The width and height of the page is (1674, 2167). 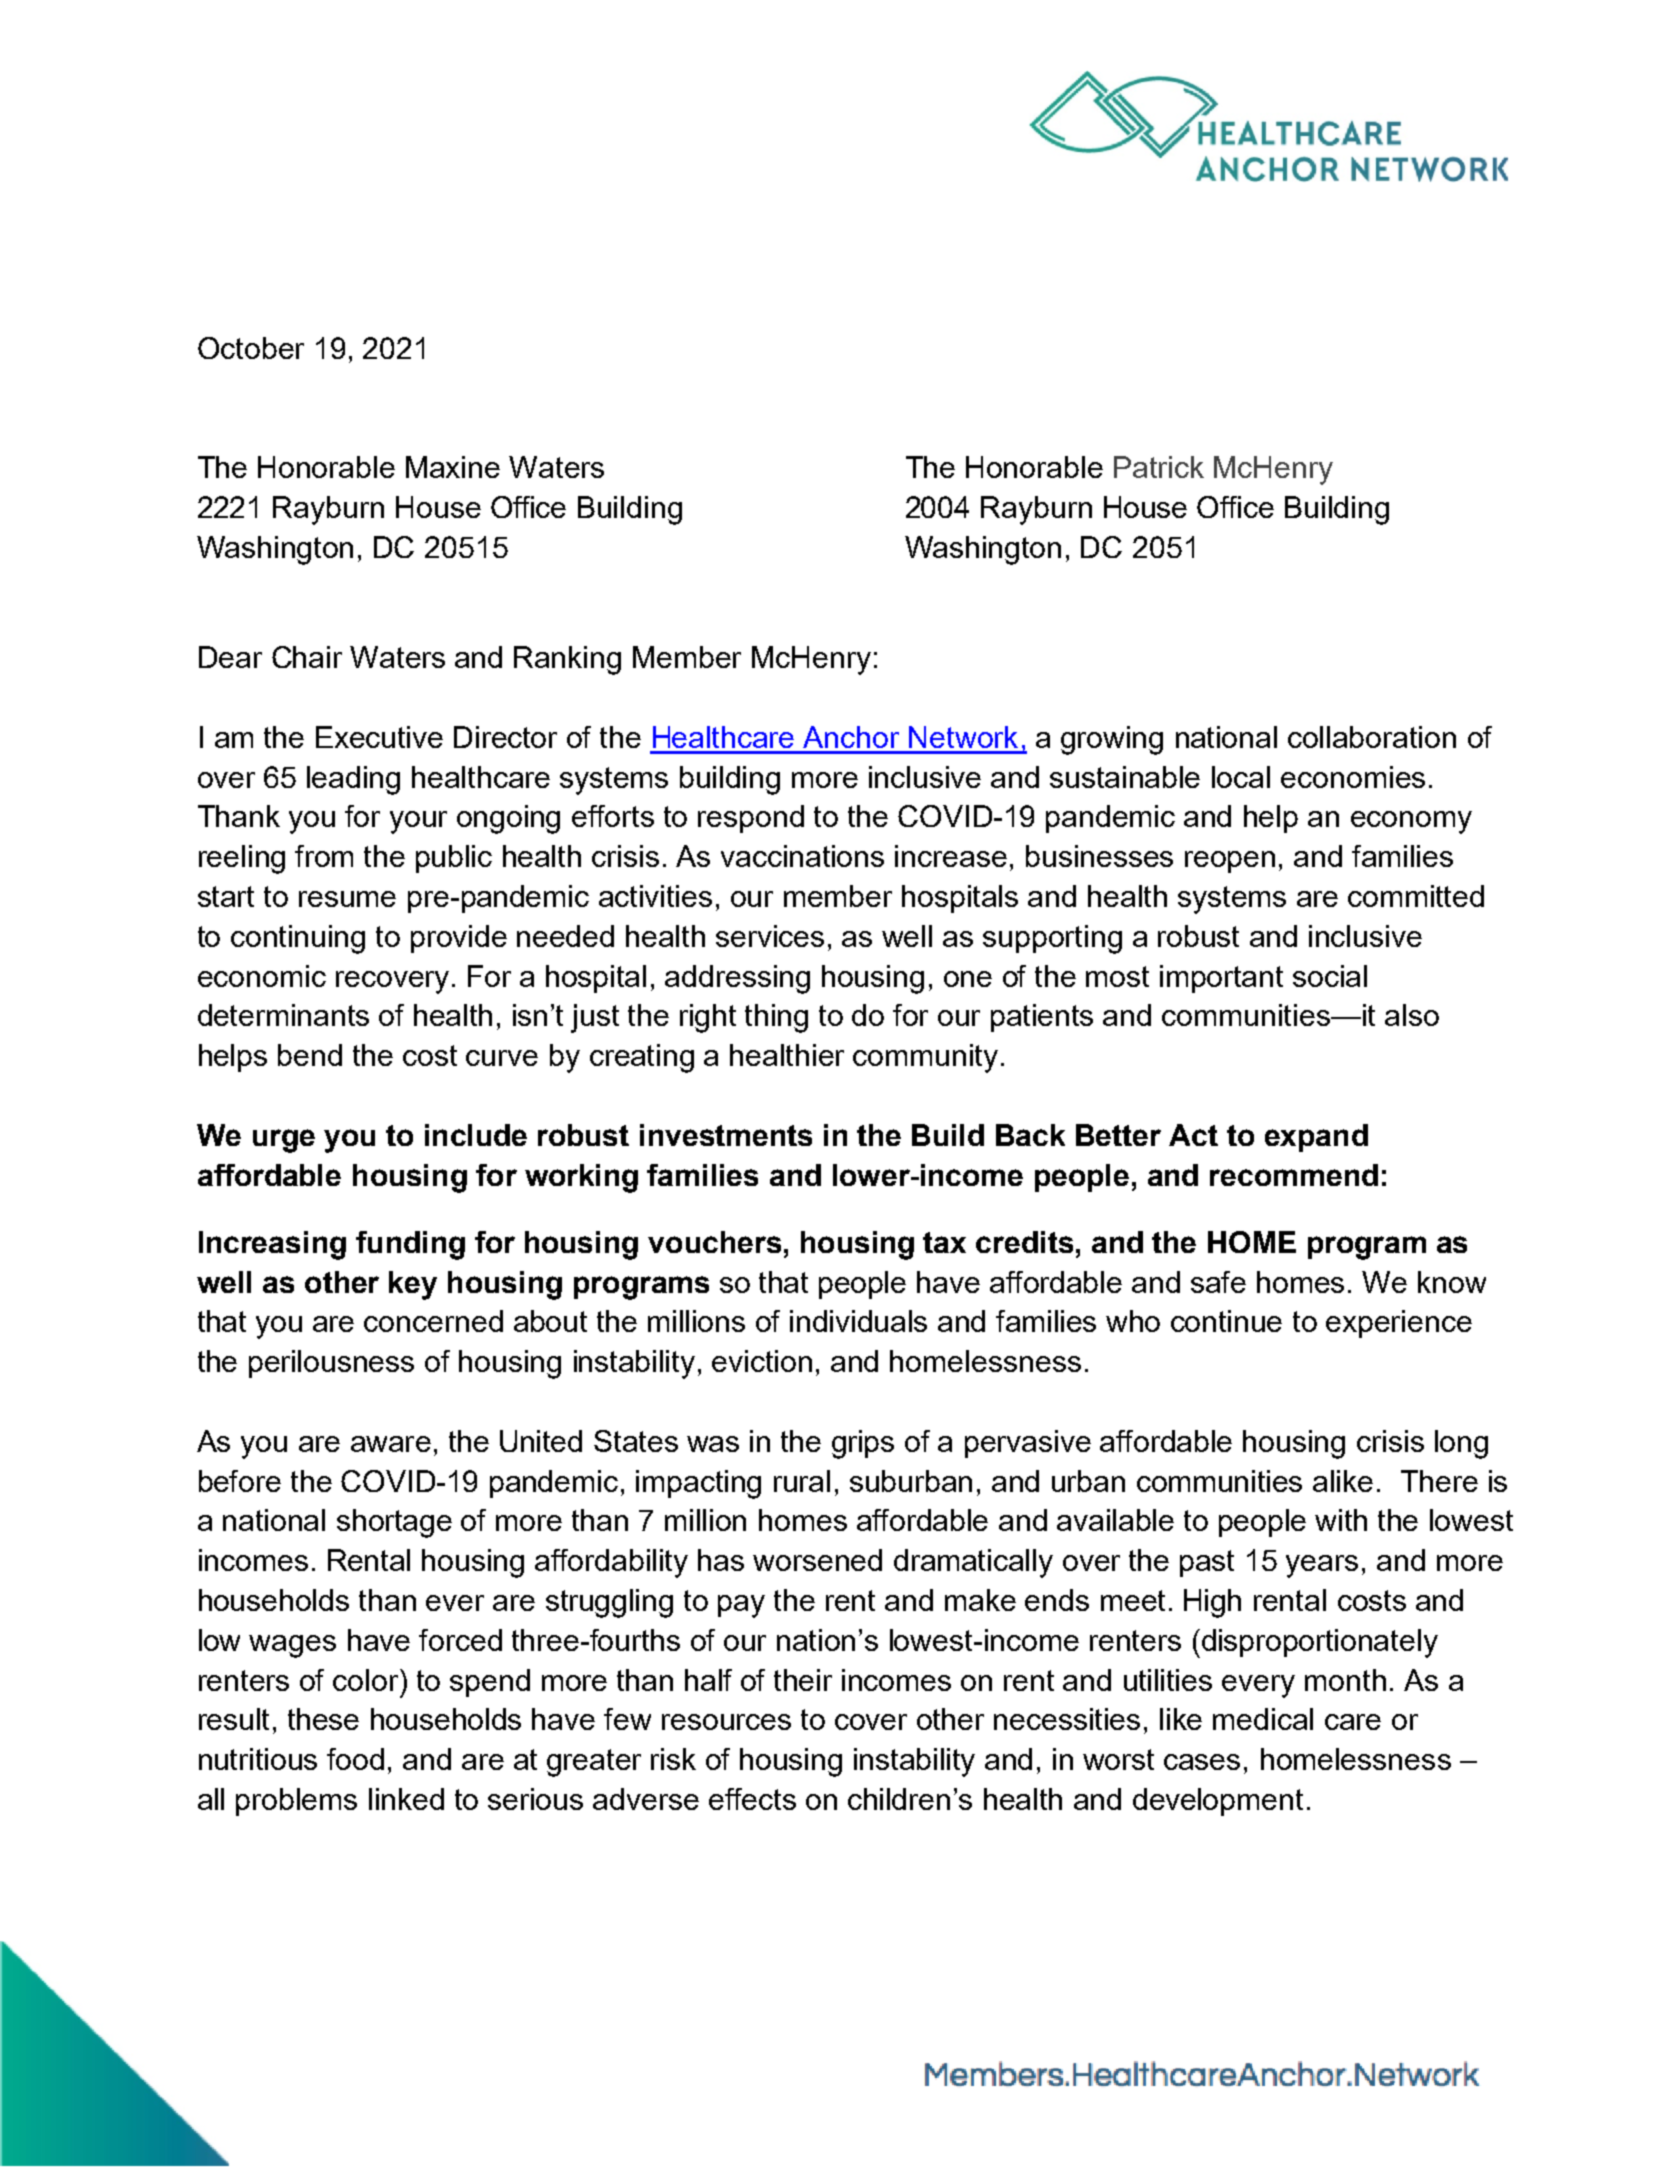 I want to click on effects, so click(x=752, y=1799).
